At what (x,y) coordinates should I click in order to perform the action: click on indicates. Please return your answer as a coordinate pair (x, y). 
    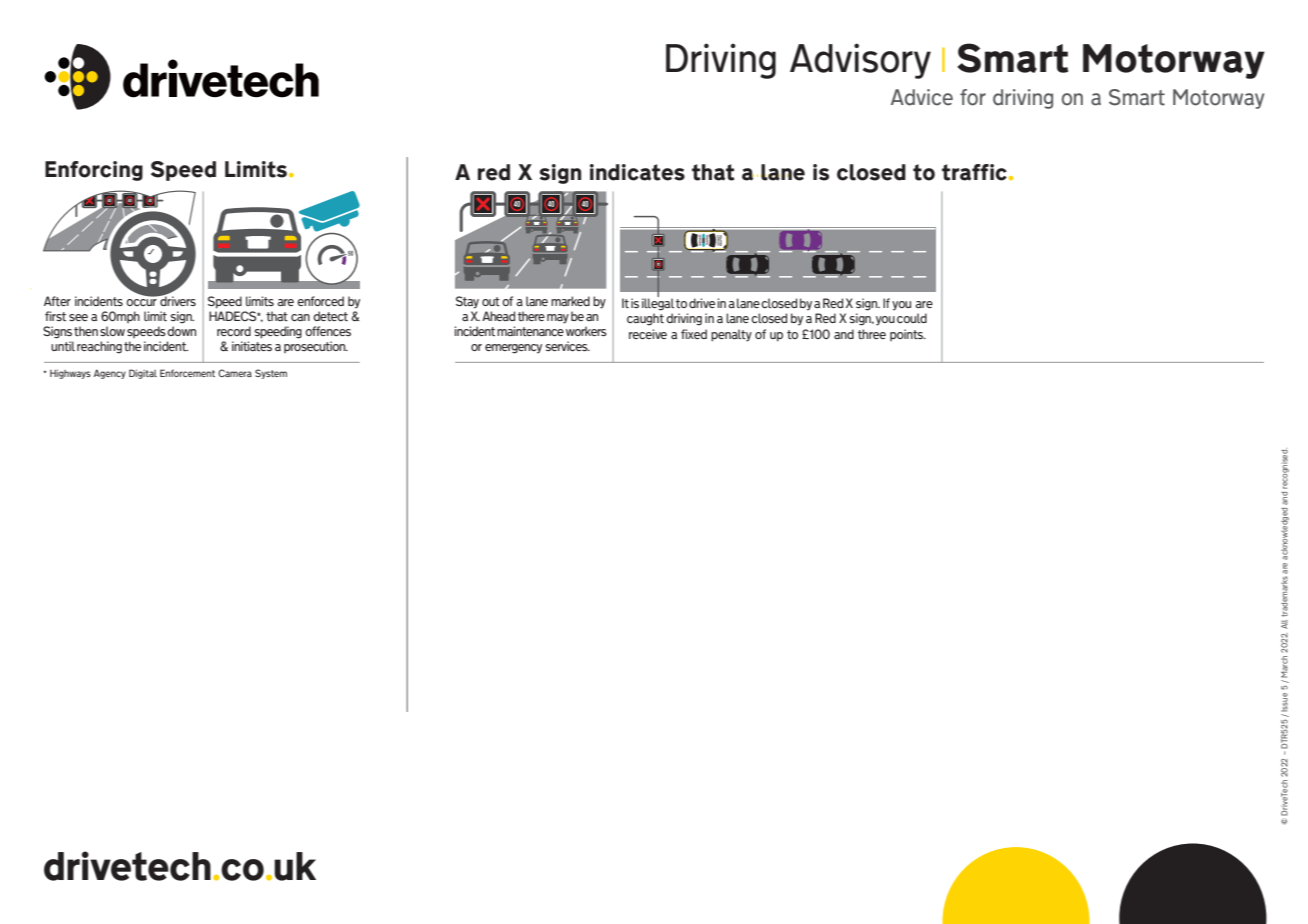
    Looking at the image, I should click on (637, 172).
